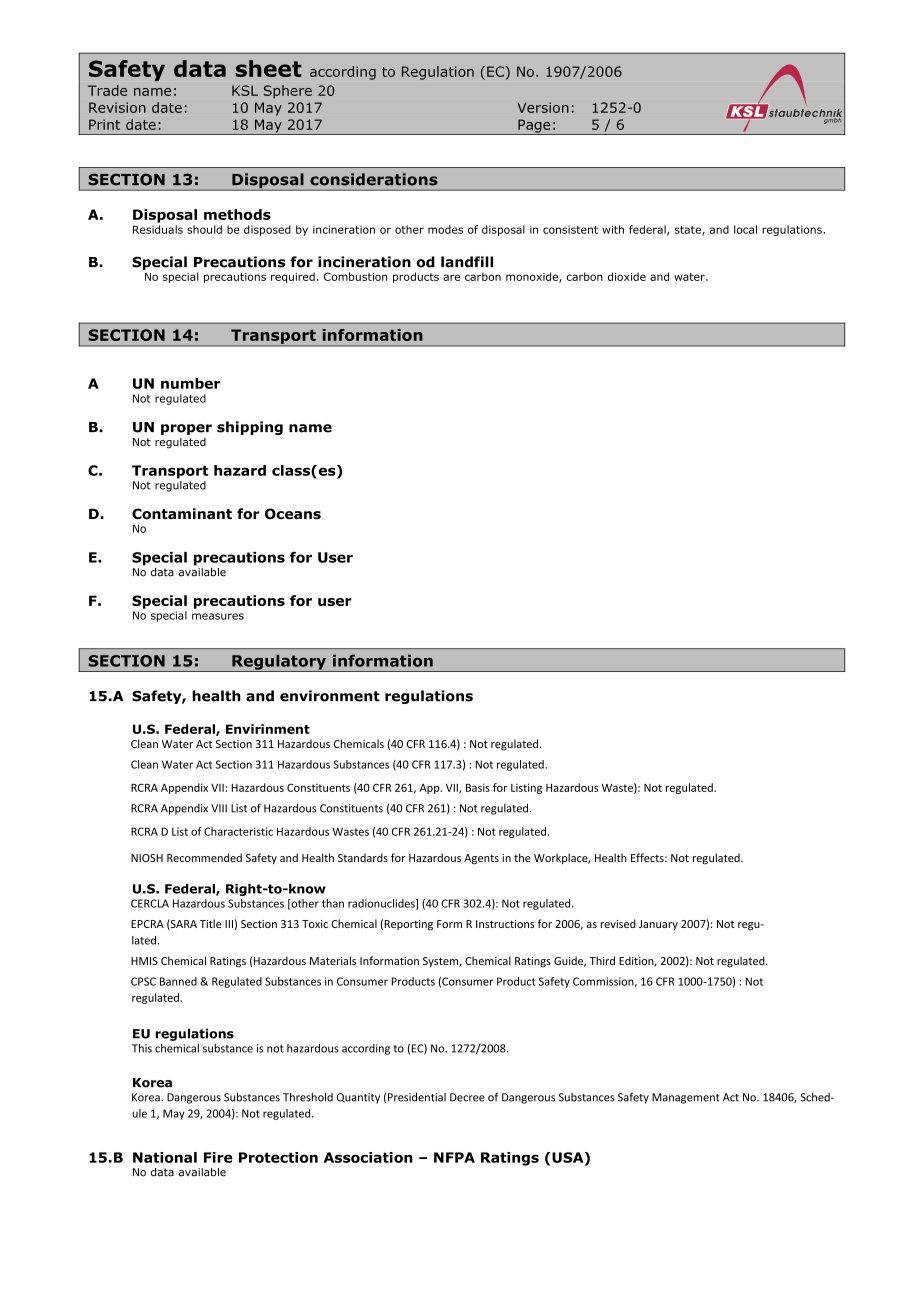  What do you see at coordinates (658, 925) in the screenshot?
I see `January` at bounding box center [658, 925].
